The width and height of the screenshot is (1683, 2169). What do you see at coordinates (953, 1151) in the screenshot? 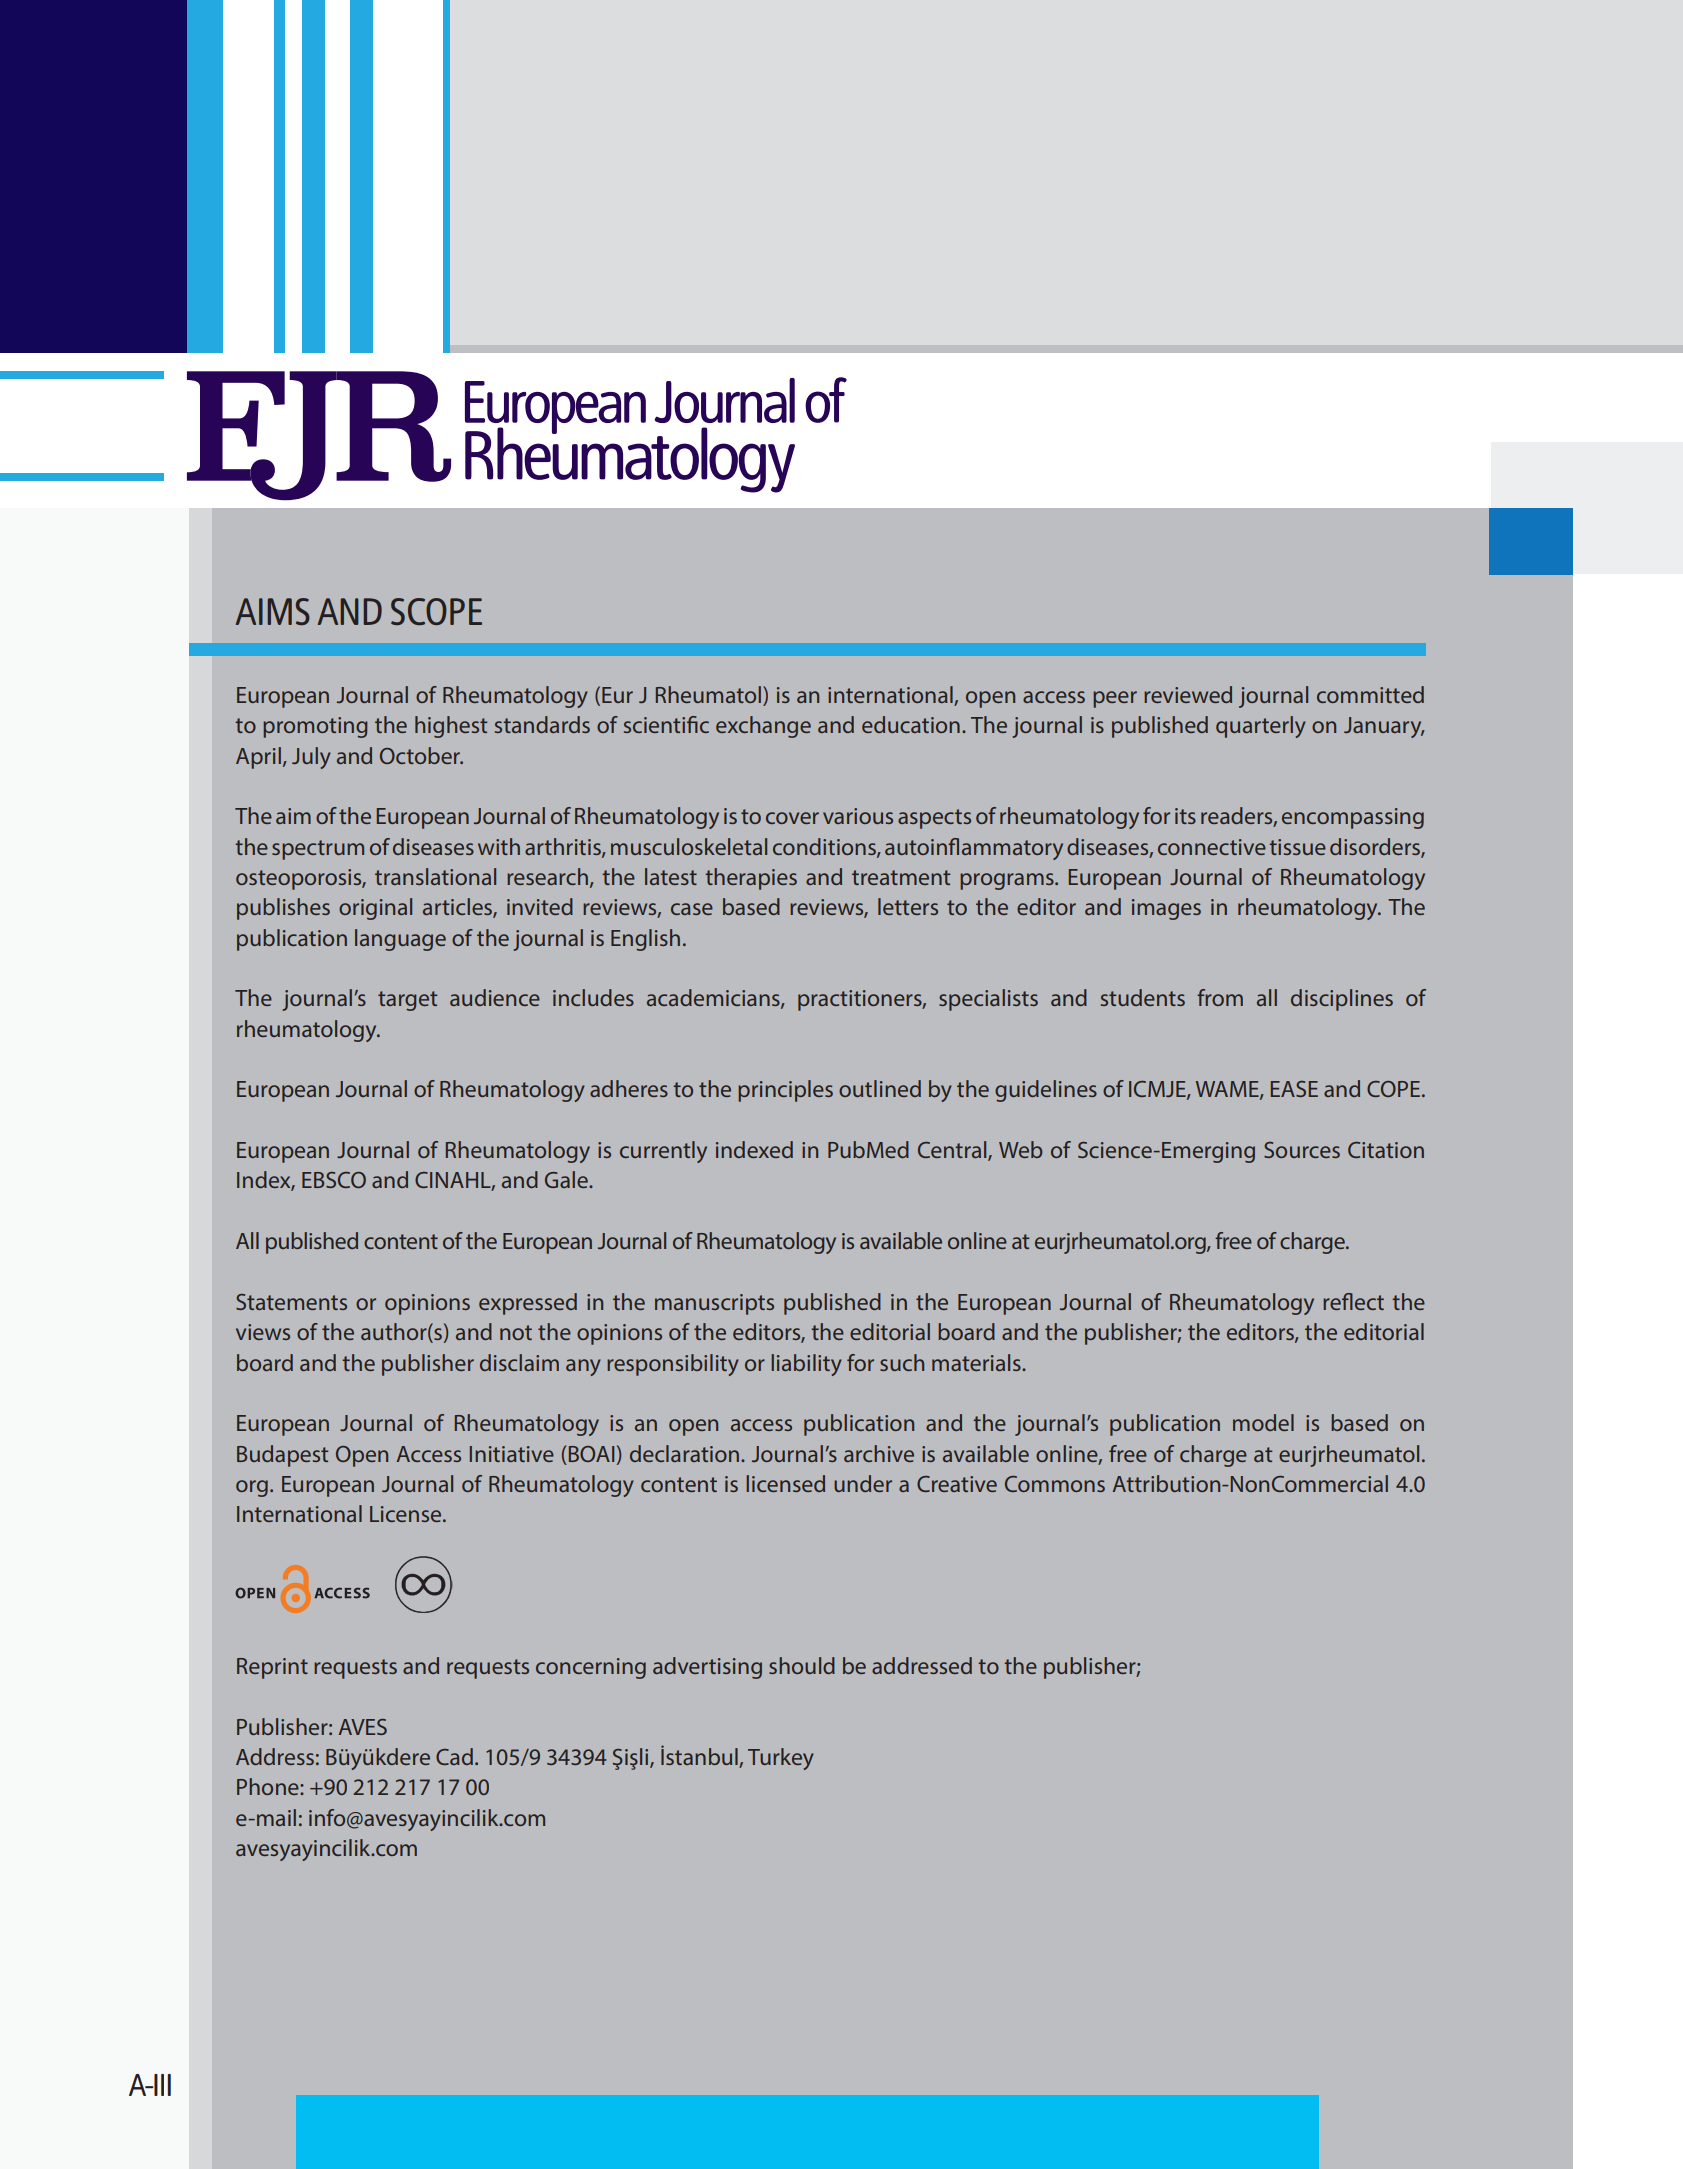
I see `Central` at bounding box center [953, 1151].
